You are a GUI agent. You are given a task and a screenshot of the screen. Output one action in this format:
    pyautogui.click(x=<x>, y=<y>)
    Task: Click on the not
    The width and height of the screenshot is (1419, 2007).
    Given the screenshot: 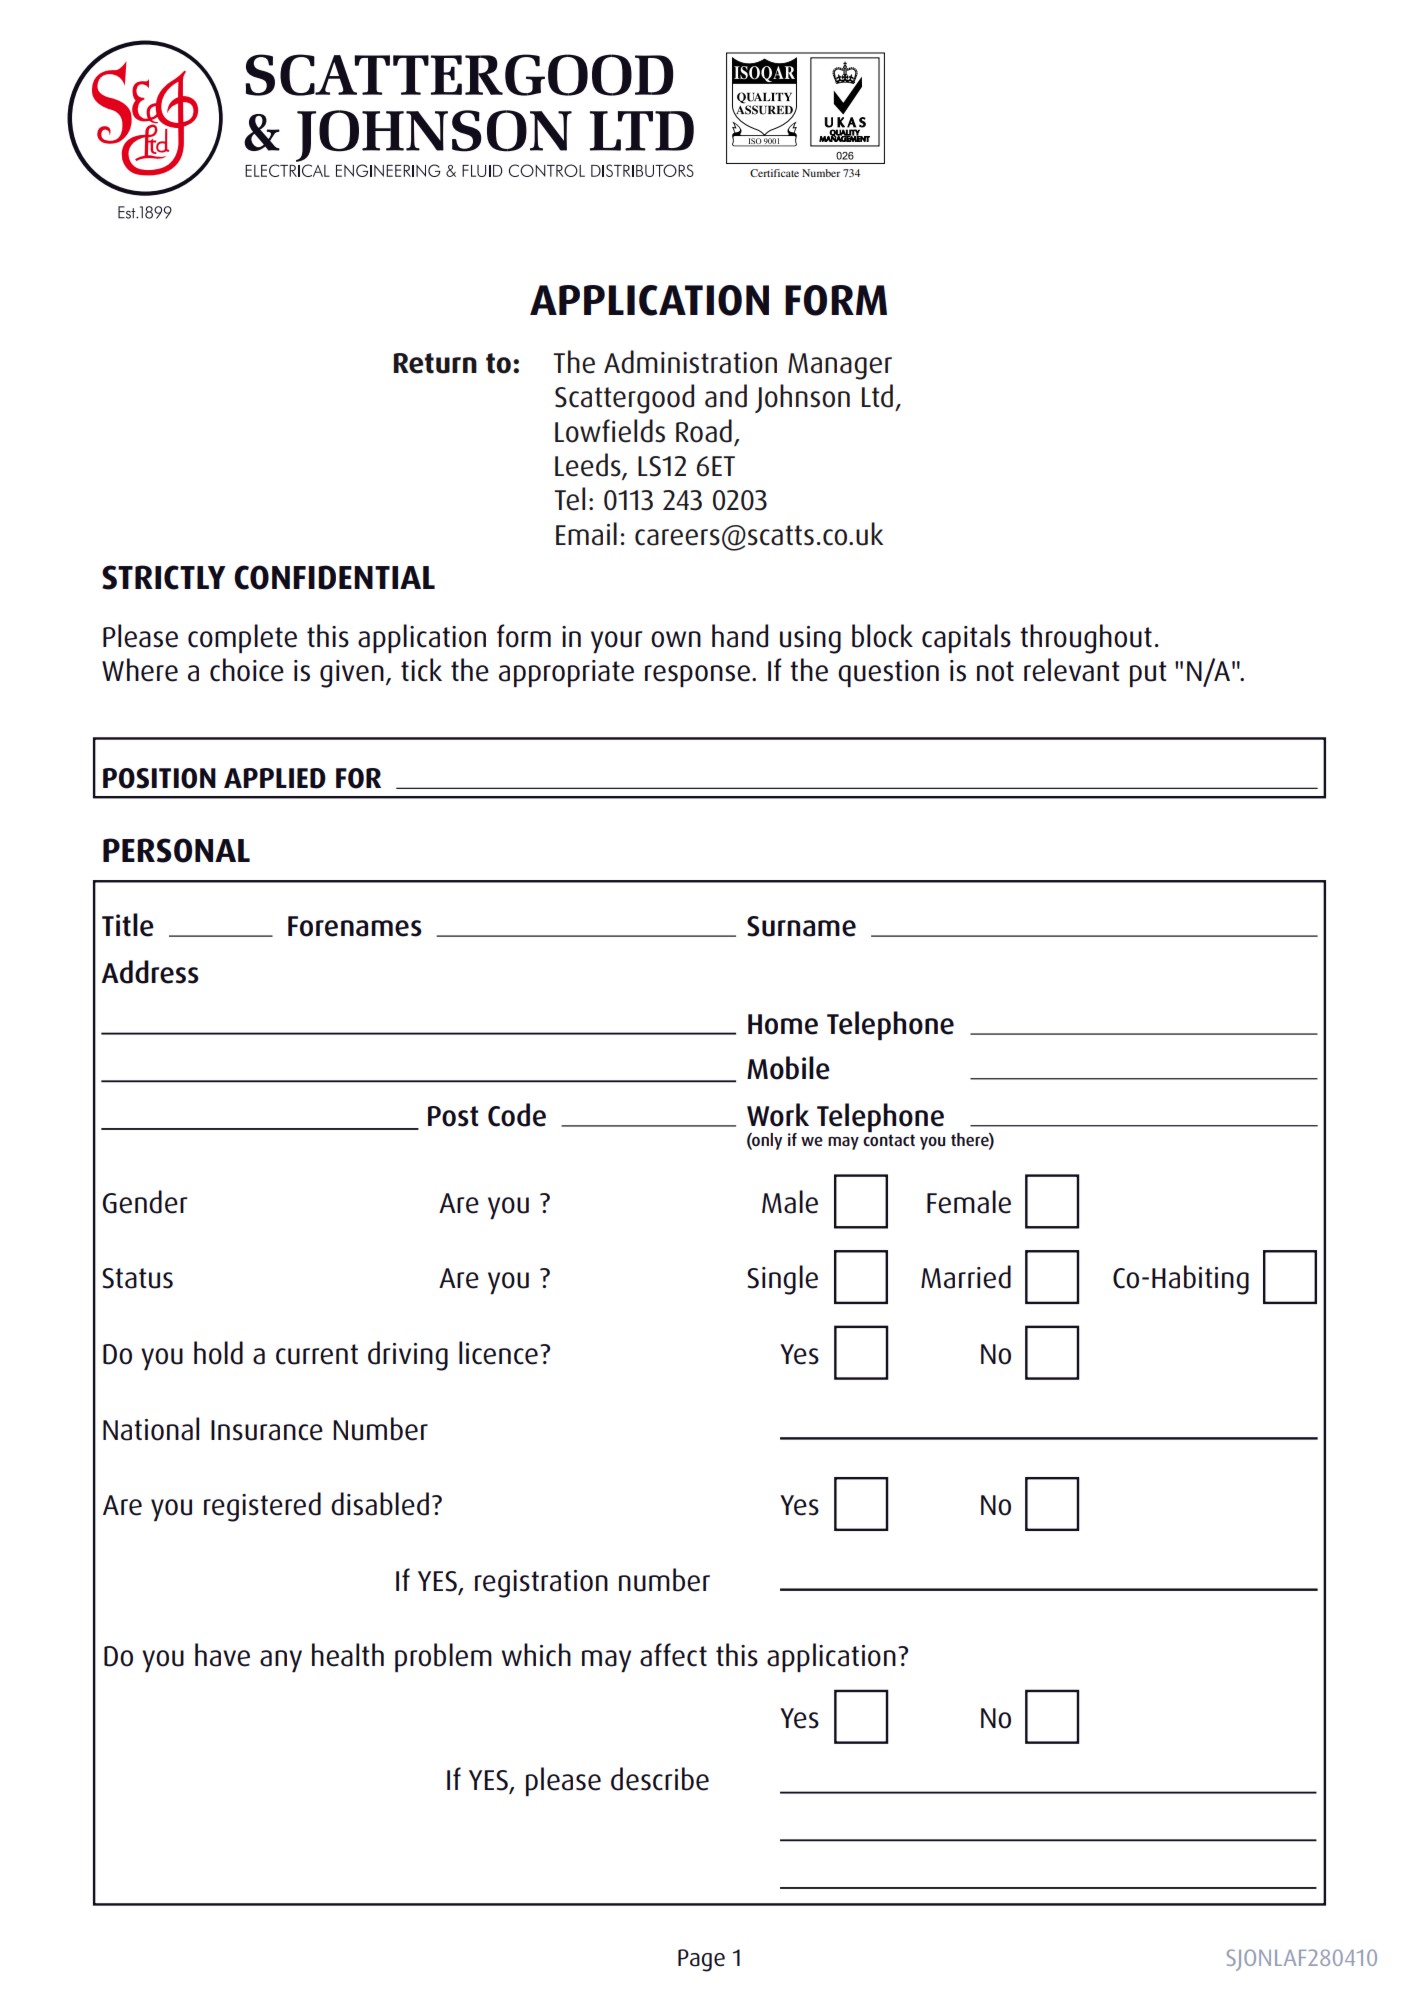 What is the action you would take?
    pyautogui.click(x=995, y=671)
